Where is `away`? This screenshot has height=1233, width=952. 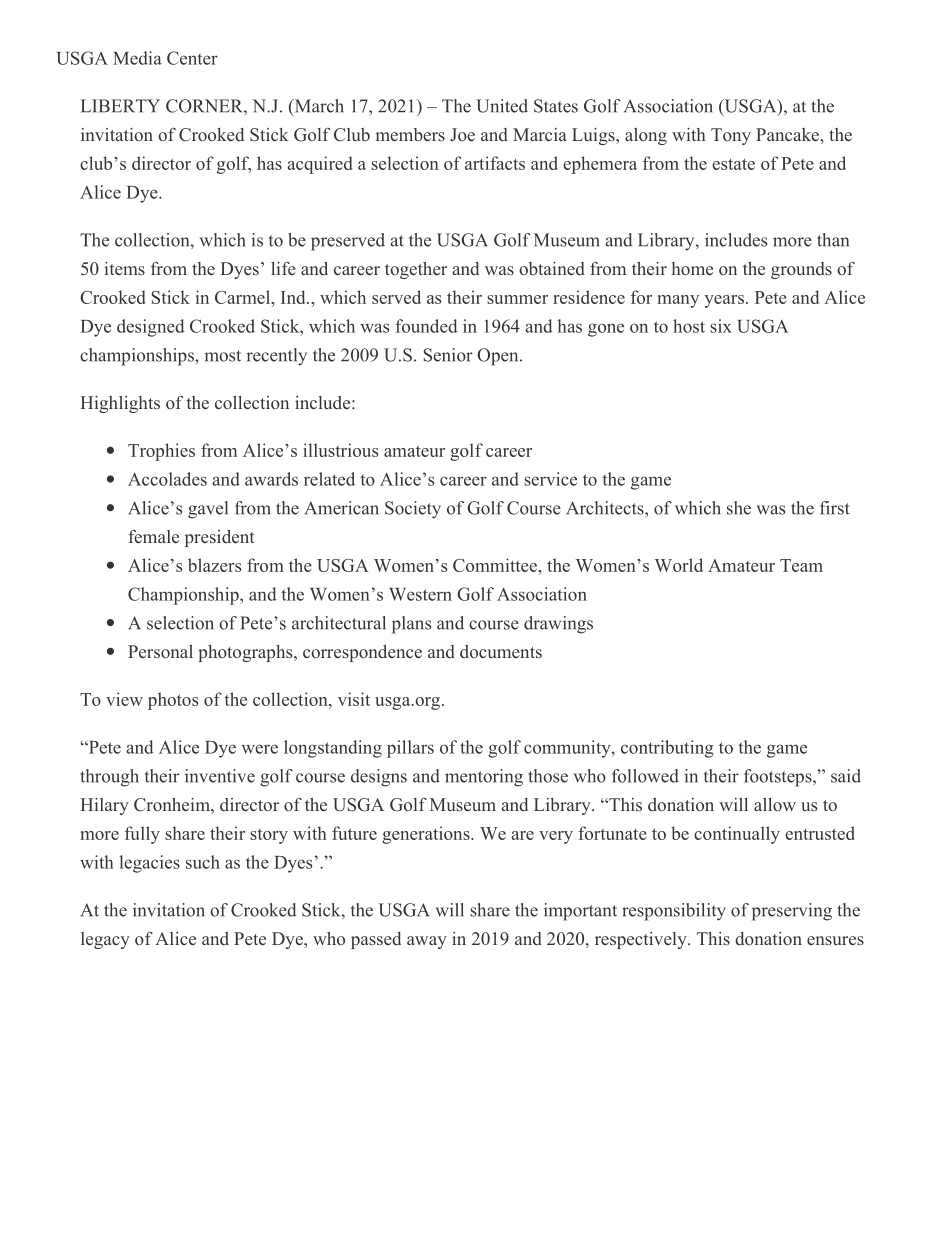 away is located at coordinates (427, 942).
